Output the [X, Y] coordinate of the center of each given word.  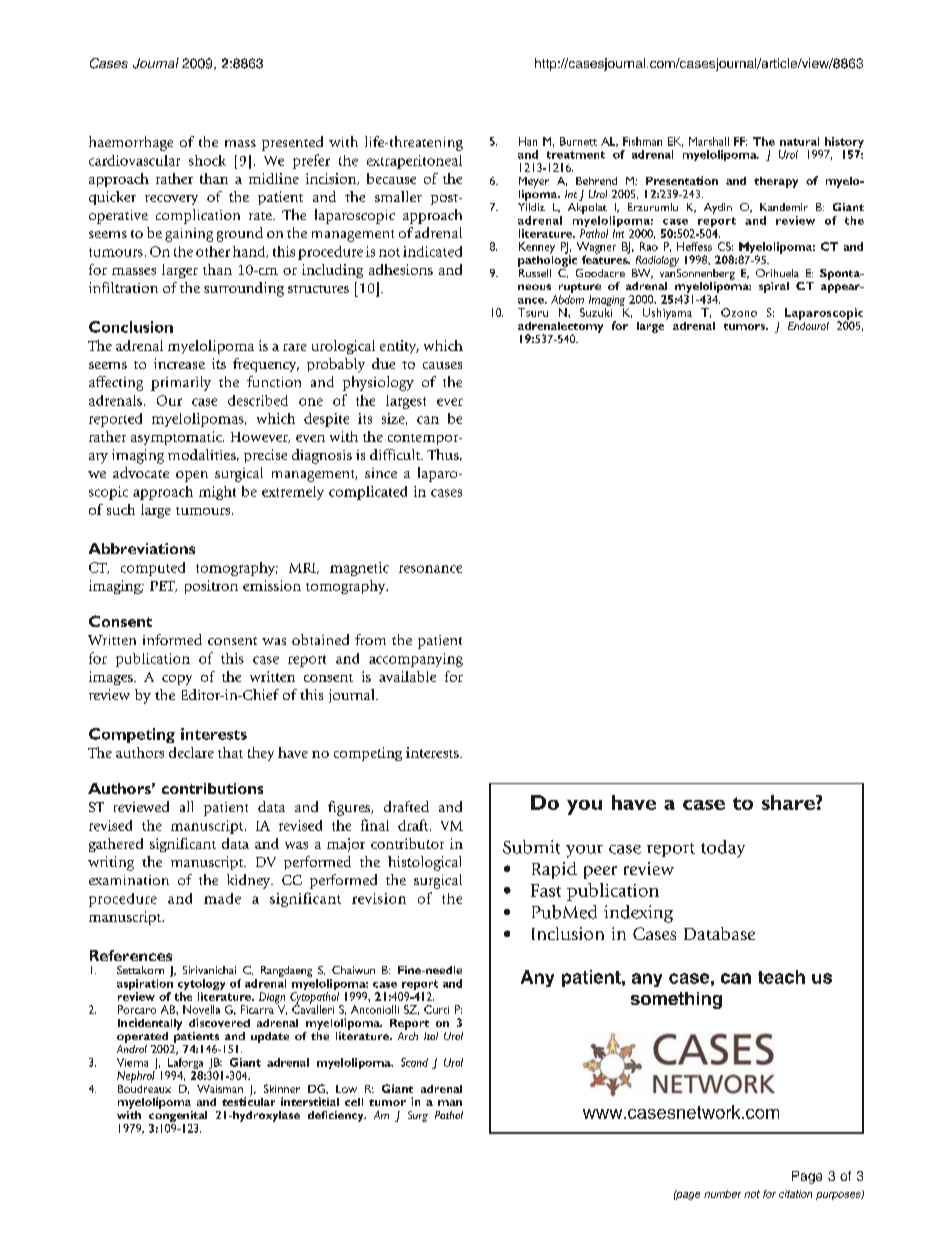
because [391, 178]
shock [207, 160]
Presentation [682, 180]
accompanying [416, 660]
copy [177, 680]
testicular [248, 1100]
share [789, 802]
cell [354, 1102]
